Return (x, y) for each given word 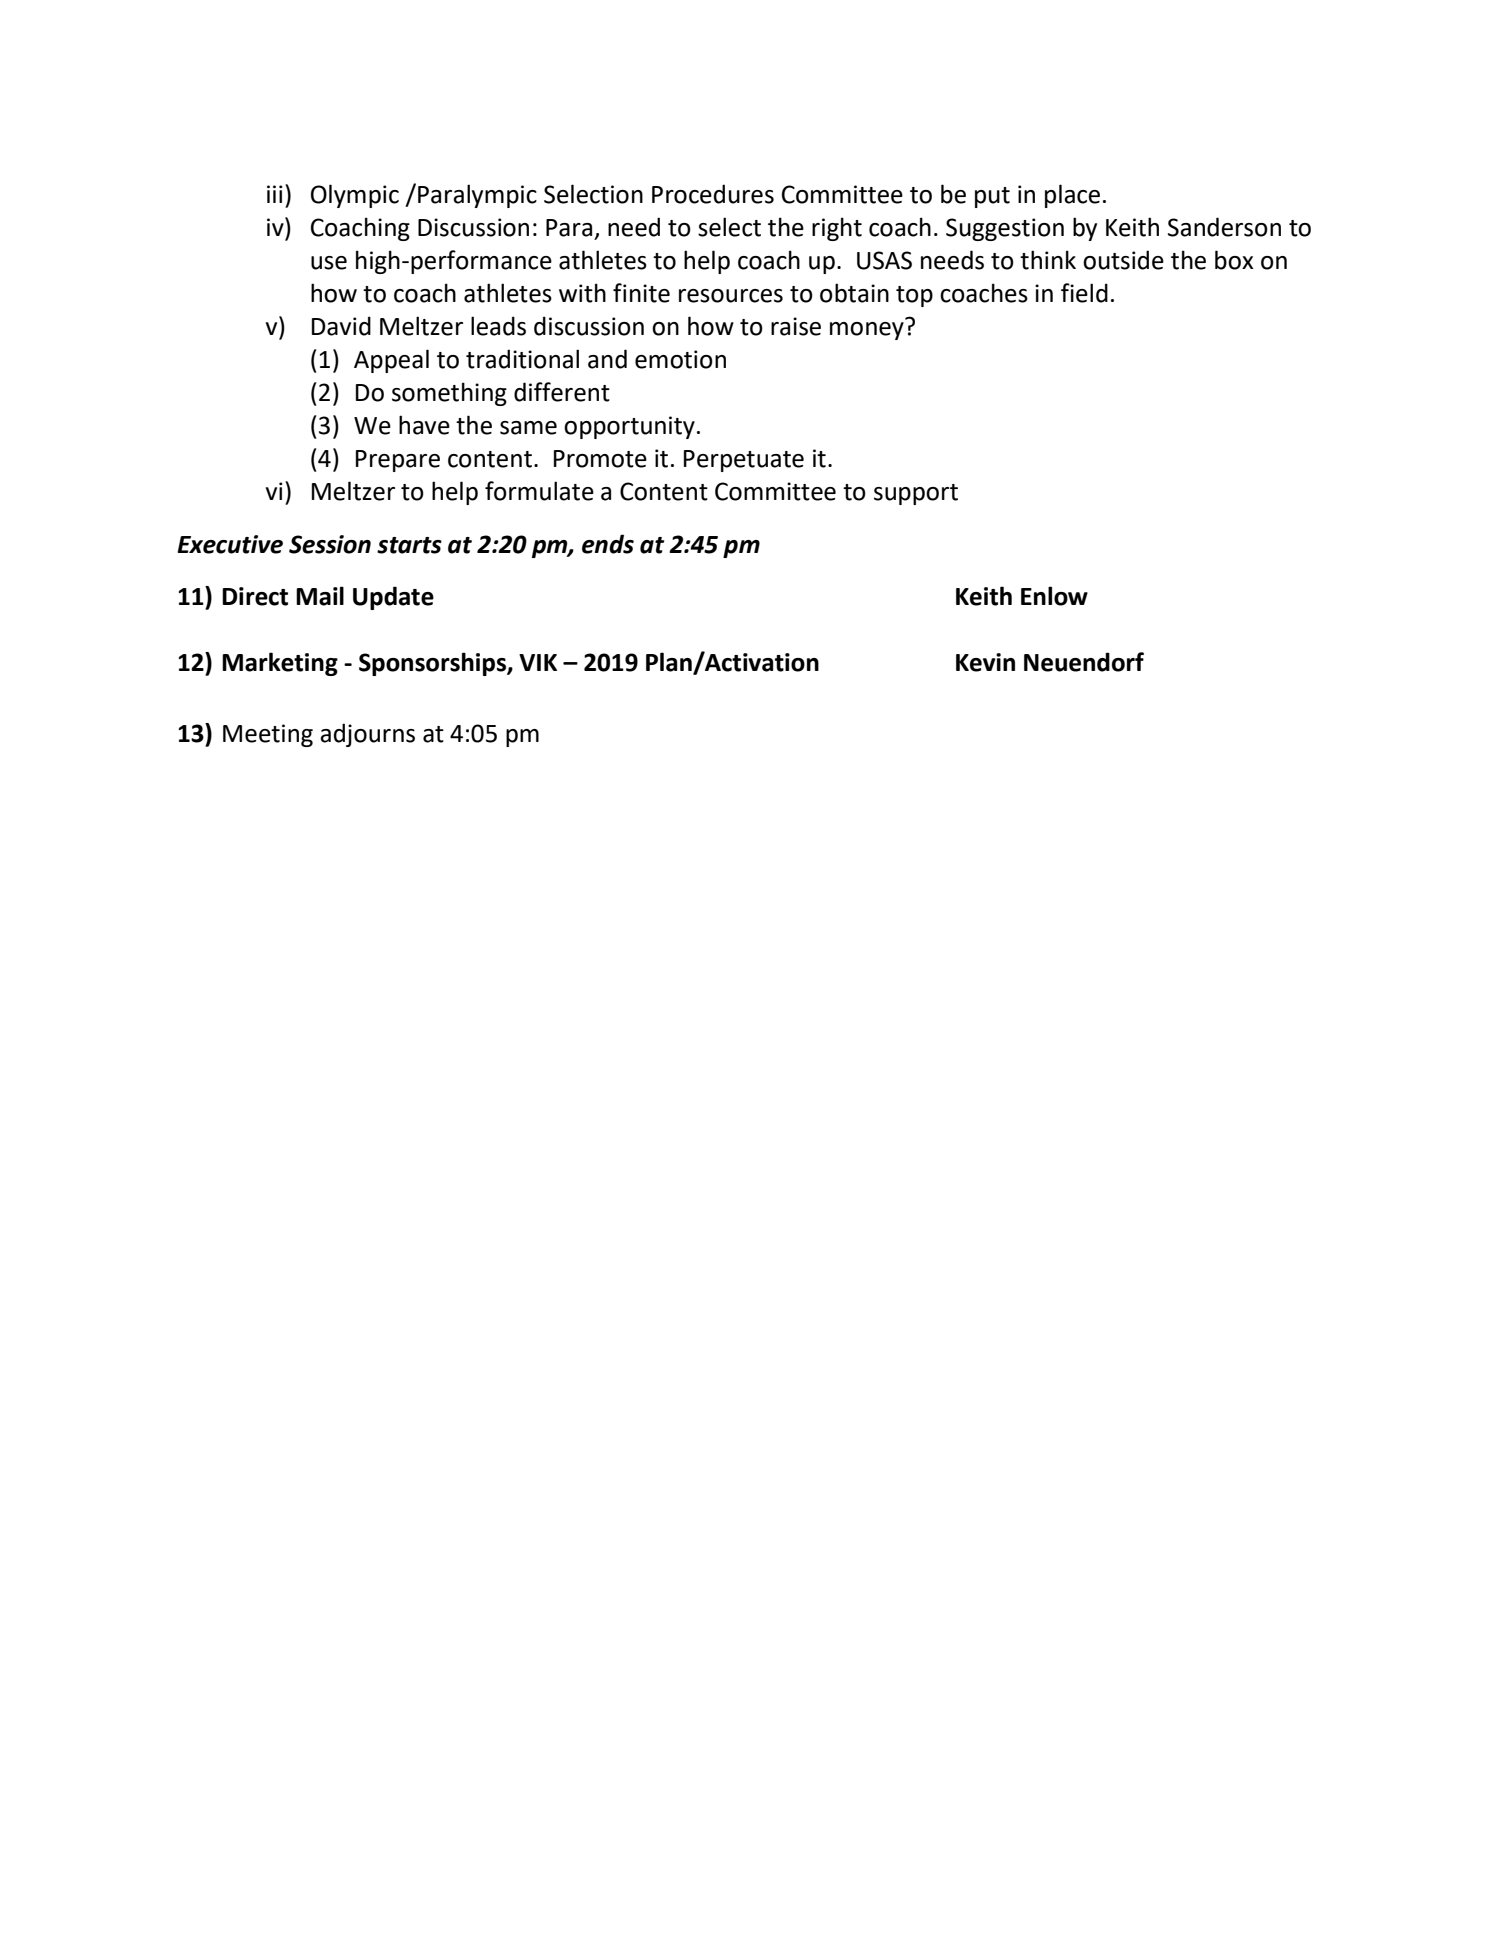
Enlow (1054, 596)
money (868, 329)
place (1072, 196)
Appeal (391, 361)
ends (608, 544)
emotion (680, 359)
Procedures (713, 194)
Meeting (268, 735)
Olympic (355, 196)
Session (330, 544)
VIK (538, 662)
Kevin (985, 662)
